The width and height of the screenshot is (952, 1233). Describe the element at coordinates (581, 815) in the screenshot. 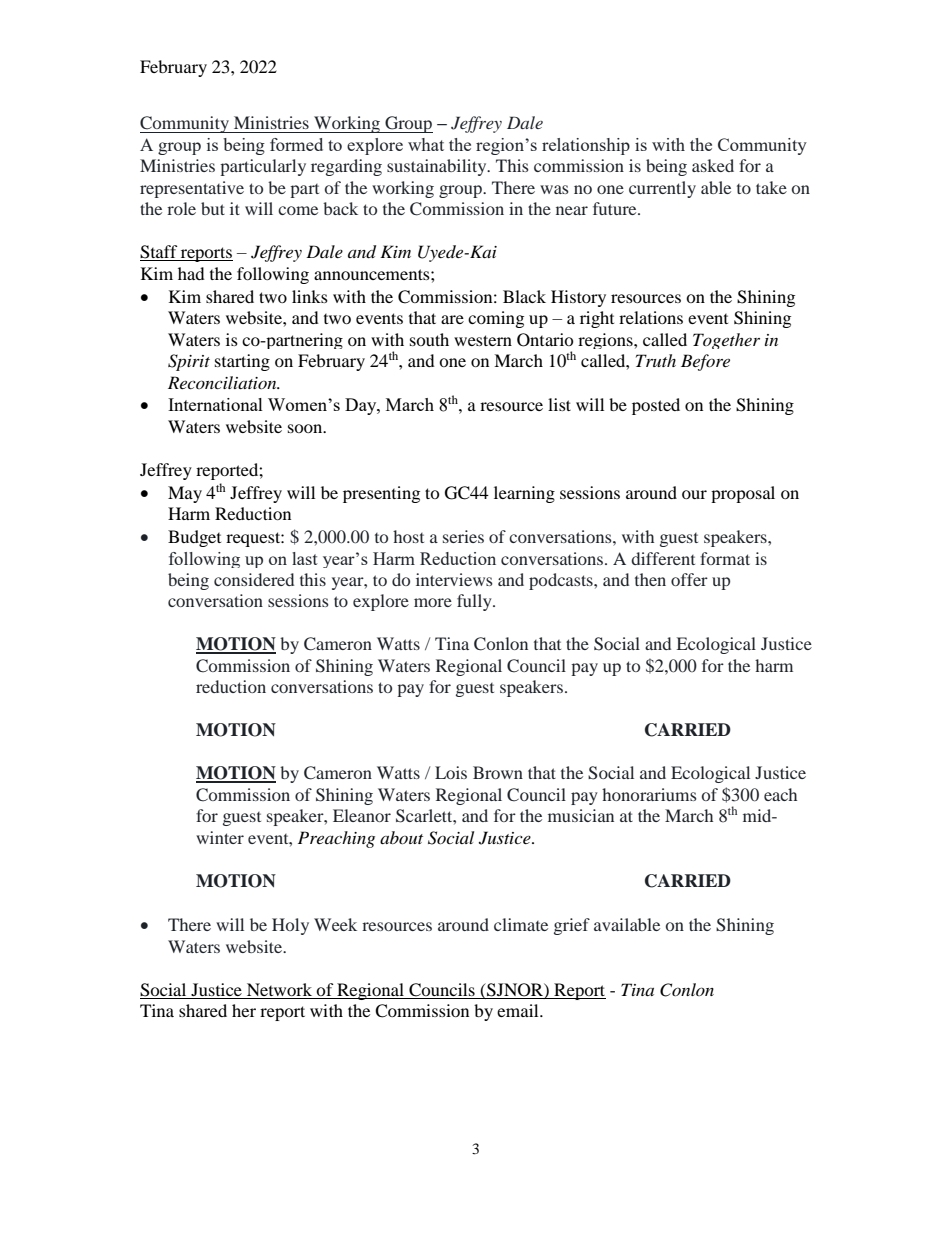

I see `musician` at that location.
